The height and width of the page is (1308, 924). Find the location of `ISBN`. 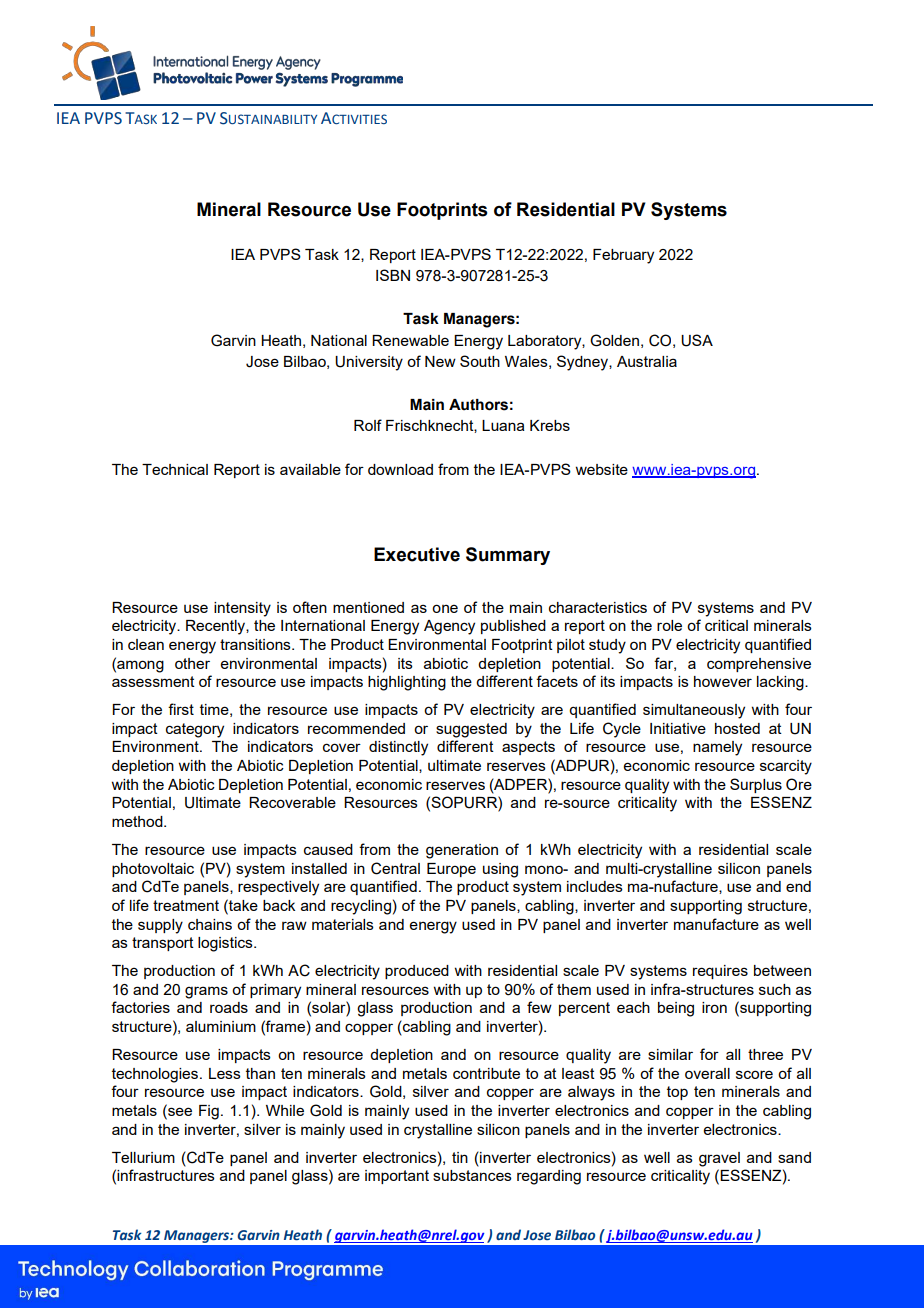

ISBN is located at coordinates (393, 275).
